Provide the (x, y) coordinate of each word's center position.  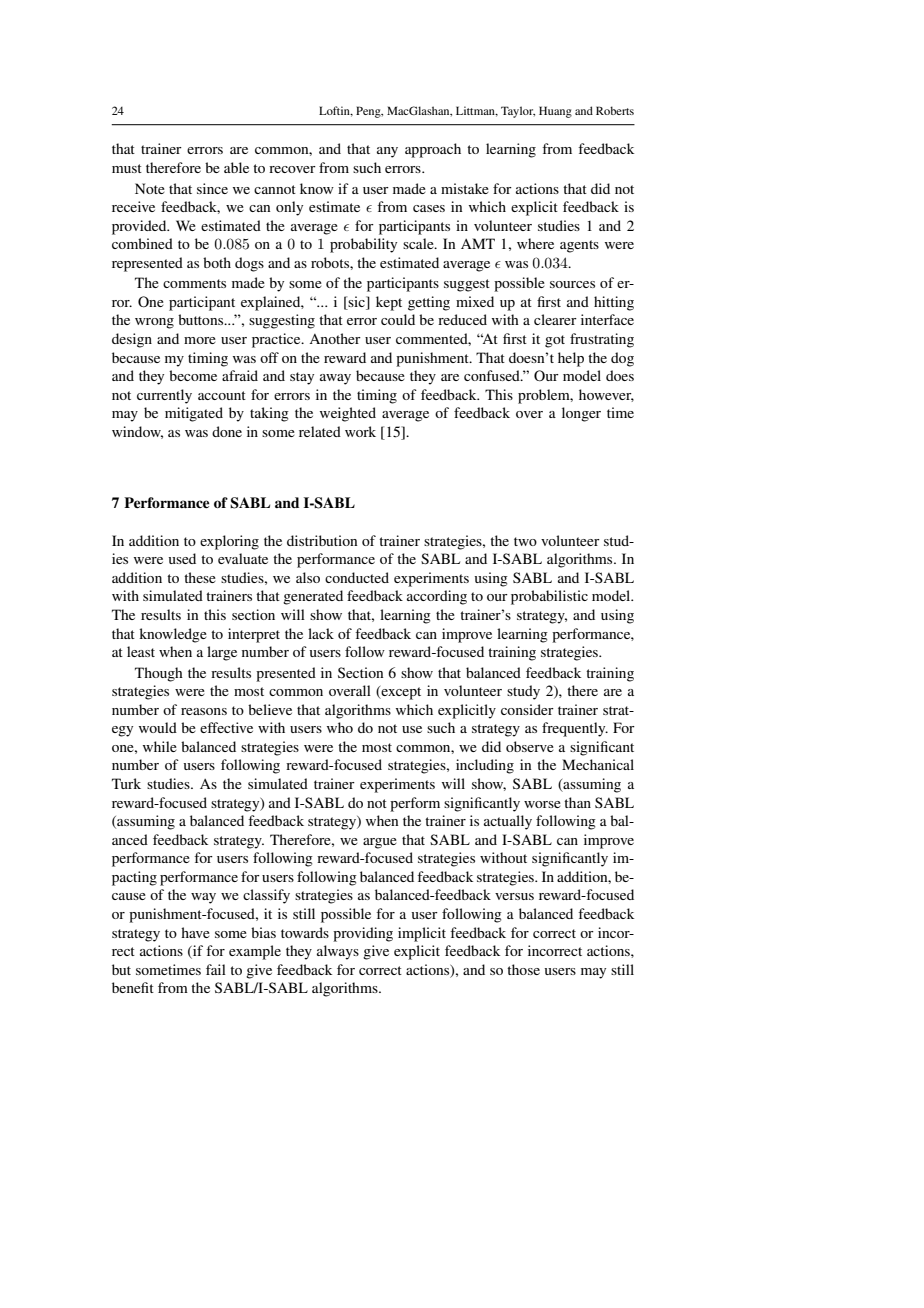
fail (216, 969)
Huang (555, 112)
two (525, 541)
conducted (357, 577)
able (236, 167)
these (200, 577)
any (387, 152)
